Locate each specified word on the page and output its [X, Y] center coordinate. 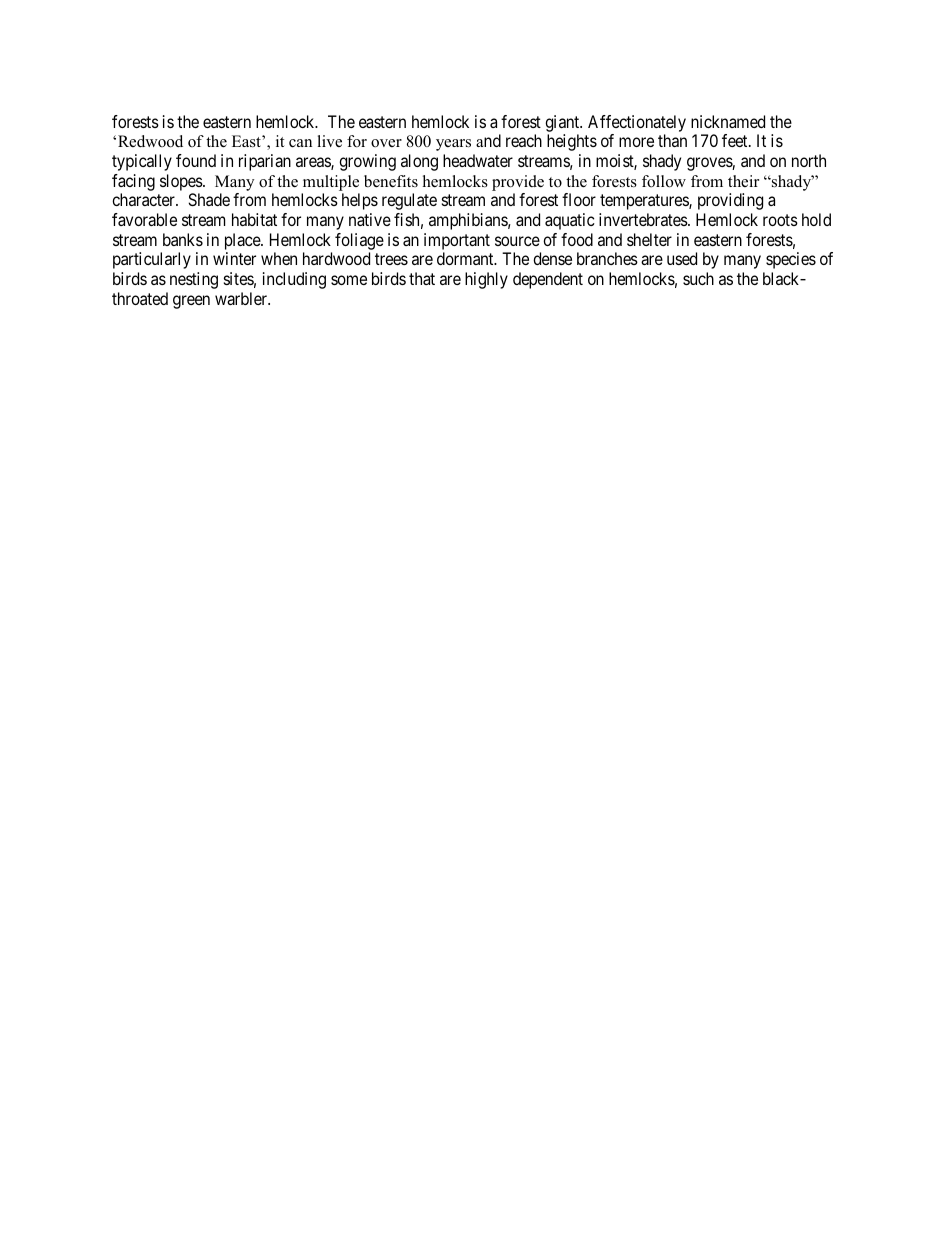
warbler [242, 298]
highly [486, 280]
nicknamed [728, 121]
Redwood [150, 141]
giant [563, 123]
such [698, 278]
